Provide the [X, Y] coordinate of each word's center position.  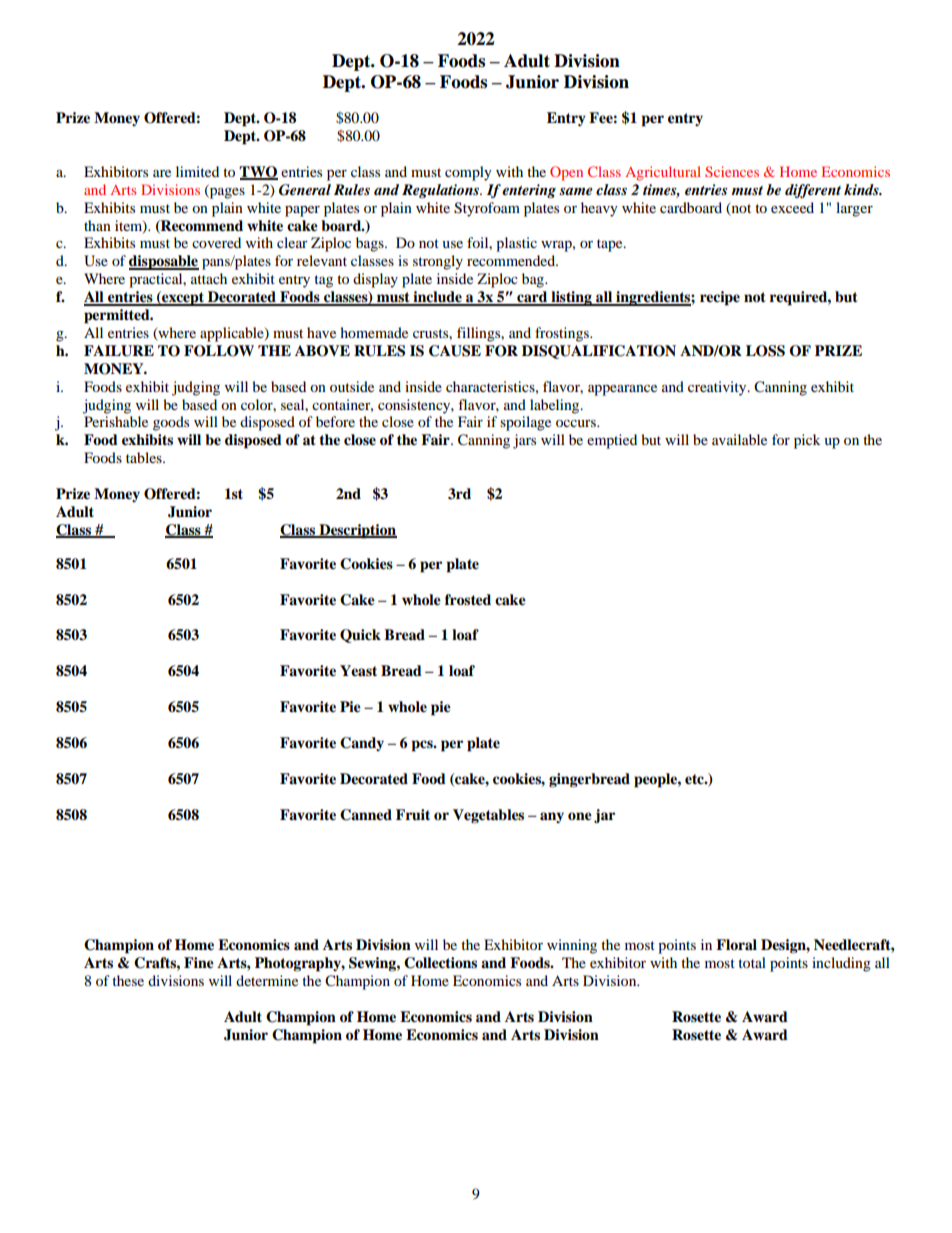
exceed [792, 207]
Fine [199, 963]
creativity [718, 388]
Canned [366, 815]
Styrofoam [487, 209]
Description [357, 531]
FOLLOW [219, 351]
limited [197, 171]
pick [807, 441]
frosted [468, 600]
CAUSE [455, 351]
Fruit [413, 814]
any [552, 817]
